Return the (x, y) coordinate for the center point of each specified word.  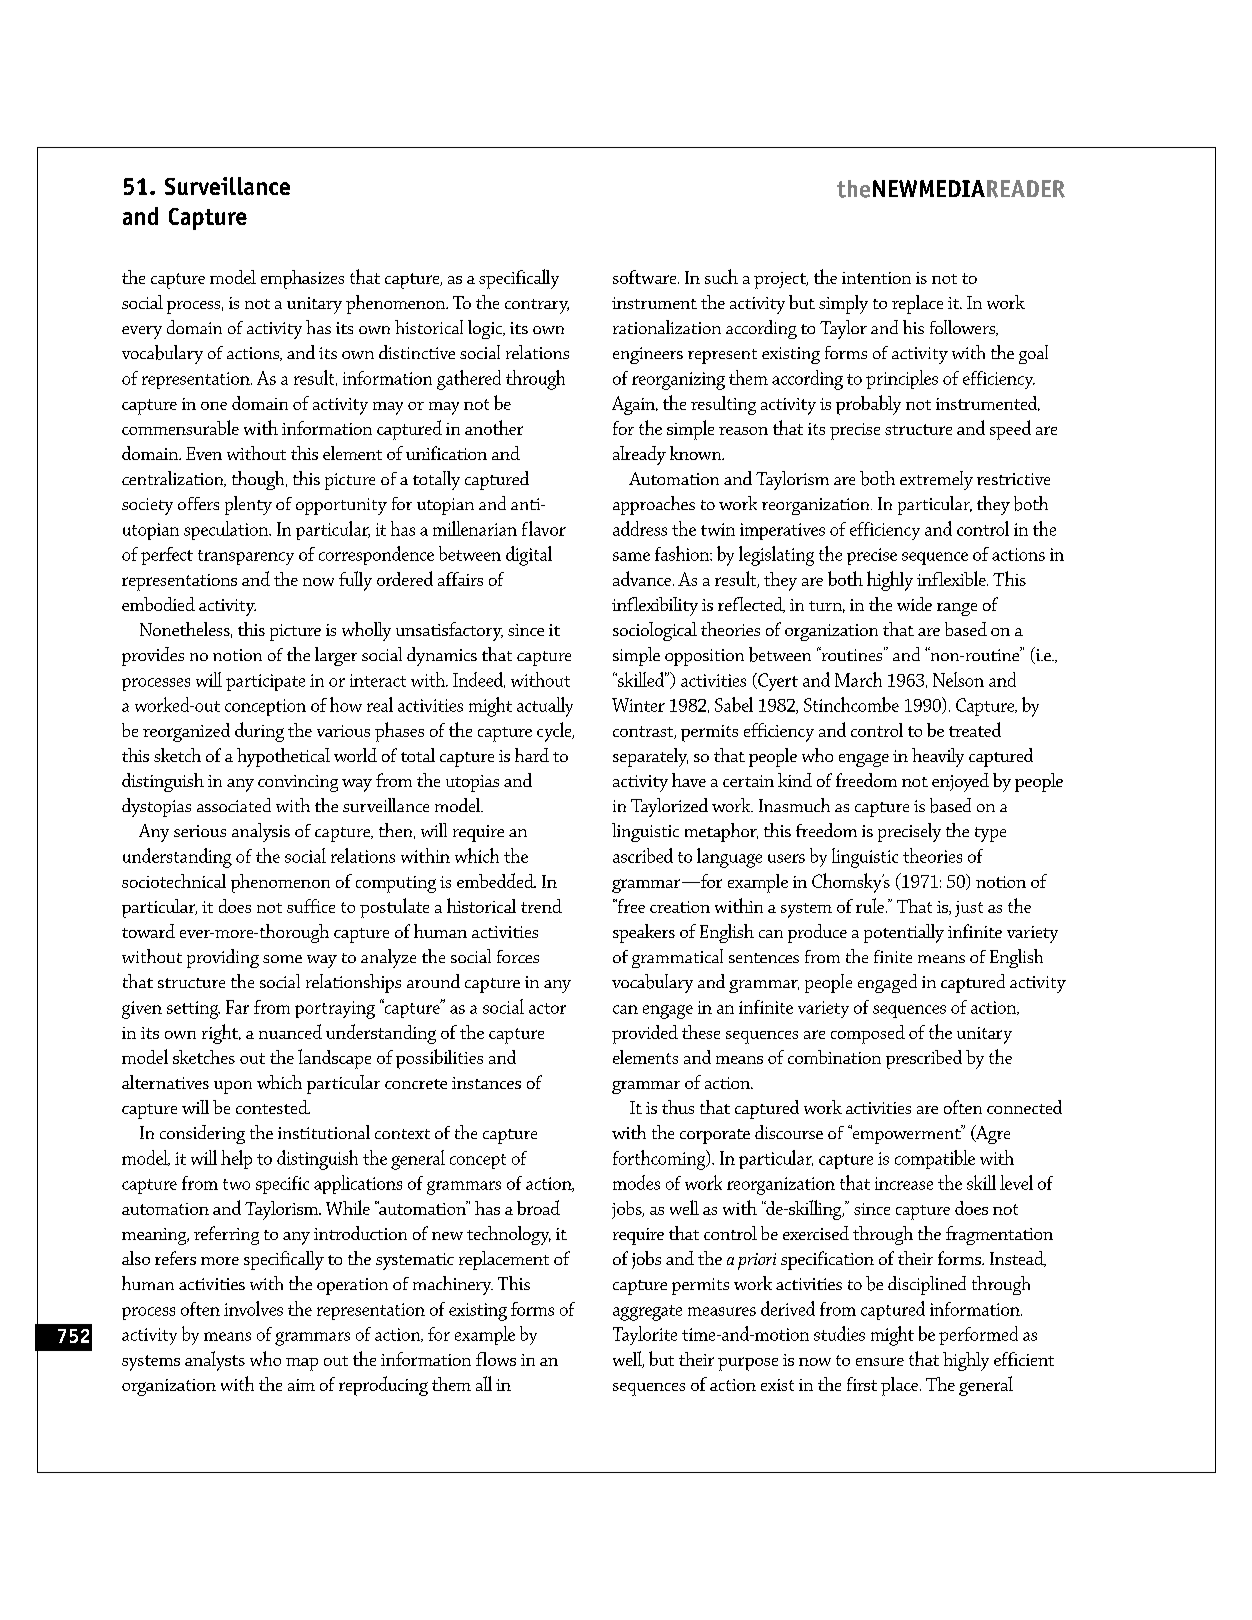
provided (645, 1034)
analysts (215, 1361)
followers (964, 328)
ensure (880, 1361)
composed (868, 1034)
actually (545, 707)
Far (237, 1007)
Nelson (958, 679)
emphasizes (302, 279)
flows (496, 1359)
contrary (537, 306)
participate (265, 682)
